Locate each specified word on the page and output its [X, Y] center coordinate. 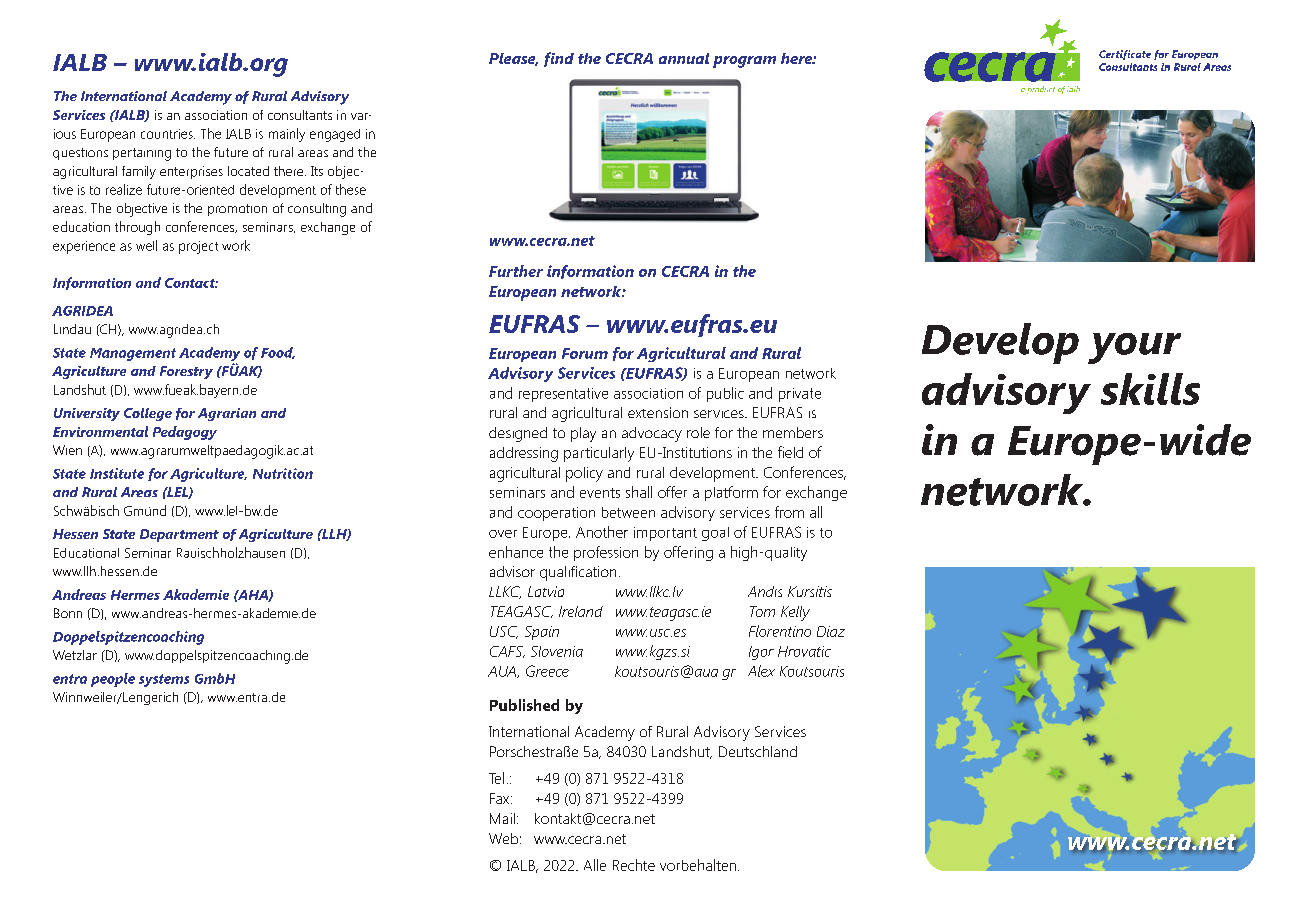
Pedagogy [185, 433]
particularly [599, 454]
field [790, 452]
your [1134, 348]
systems [164, 680]
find [559, 59]
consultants [300, 115]
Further [516, 271]
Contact [191, 283]
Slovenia [557, 651]
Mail [502, 818]
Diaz [831, 631]
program [744, 62]
